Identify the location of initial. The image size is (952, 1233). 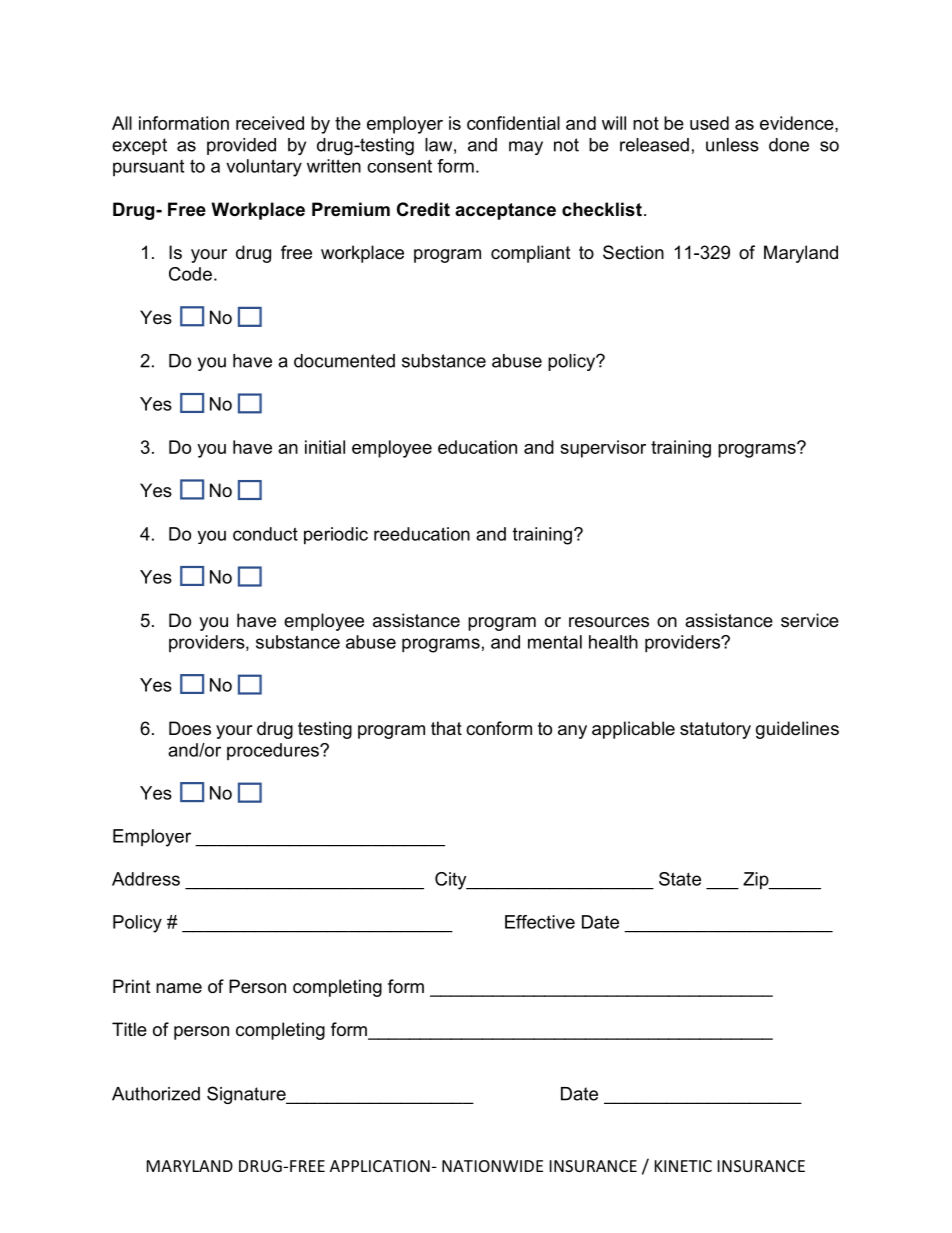
(325, 447).
